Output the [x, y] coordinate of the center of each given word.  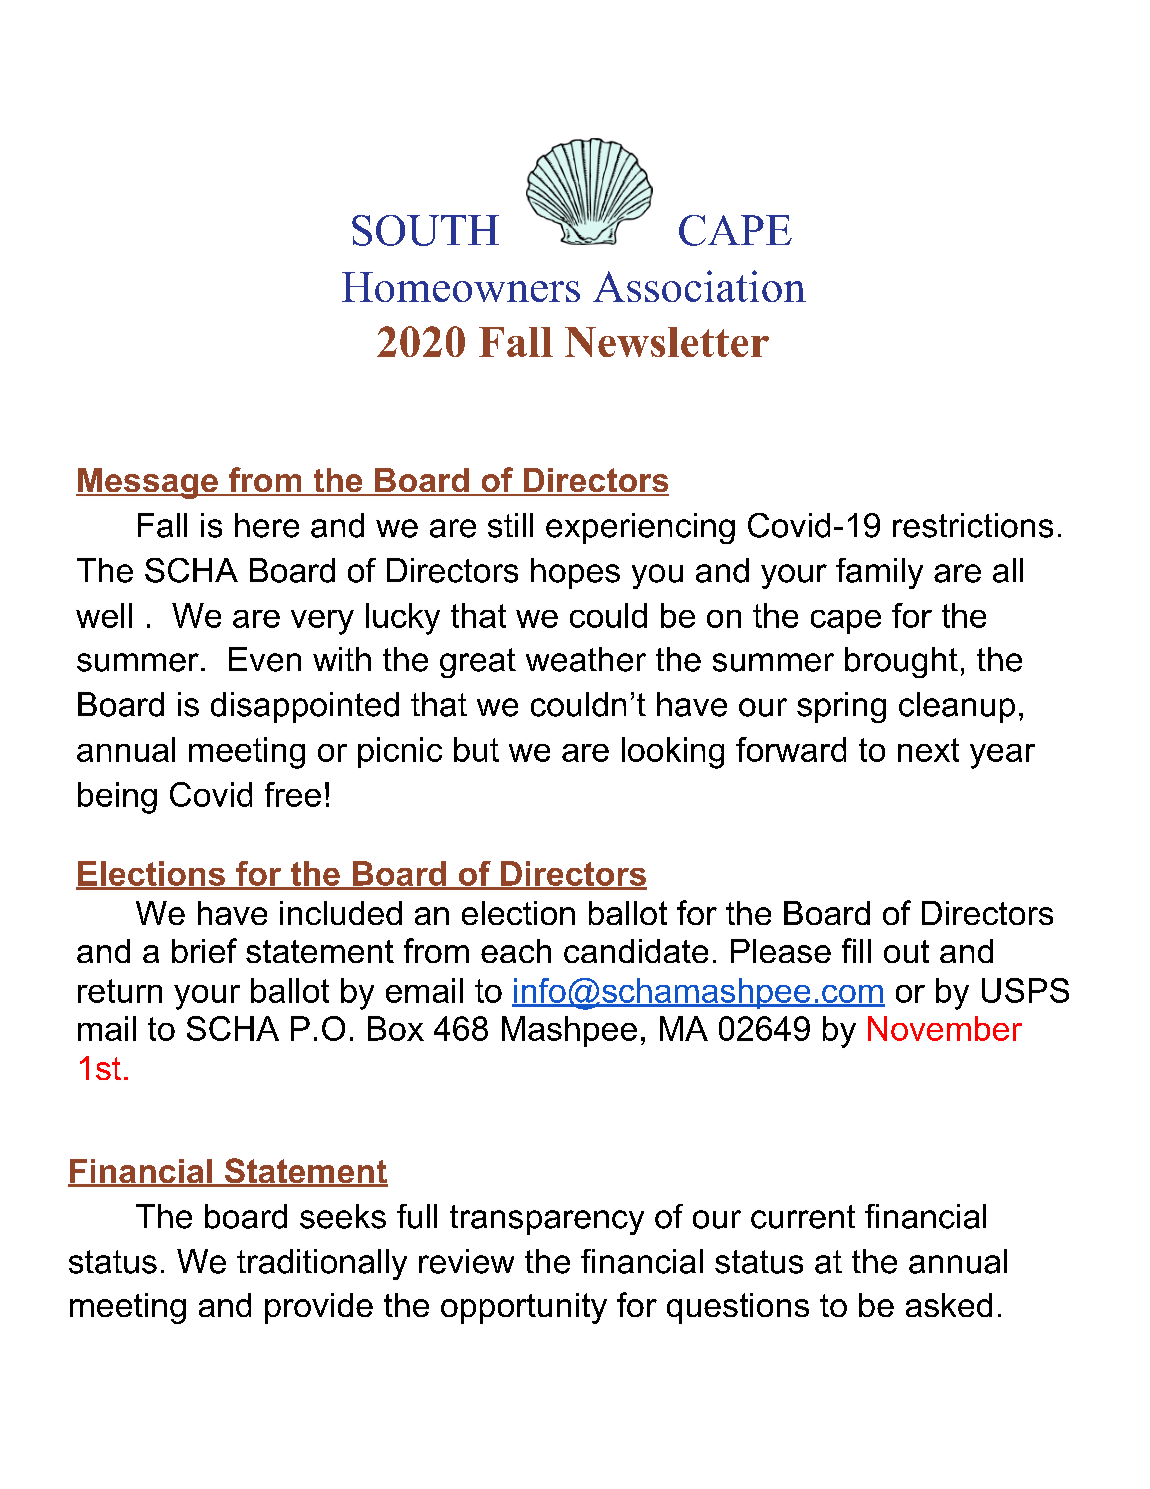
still [510, 525]
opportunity [524, 1308]
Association [699, 286]
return [120, 991]
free [293, 794]
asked [949, 1305]
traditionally [322, 1264]
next [928, 750]
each [516, 951]
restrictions [973, 525]
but [476, 749]
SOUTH [425, 230]
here [267, 525]
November [945, 1028]
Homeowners [461, 287]
